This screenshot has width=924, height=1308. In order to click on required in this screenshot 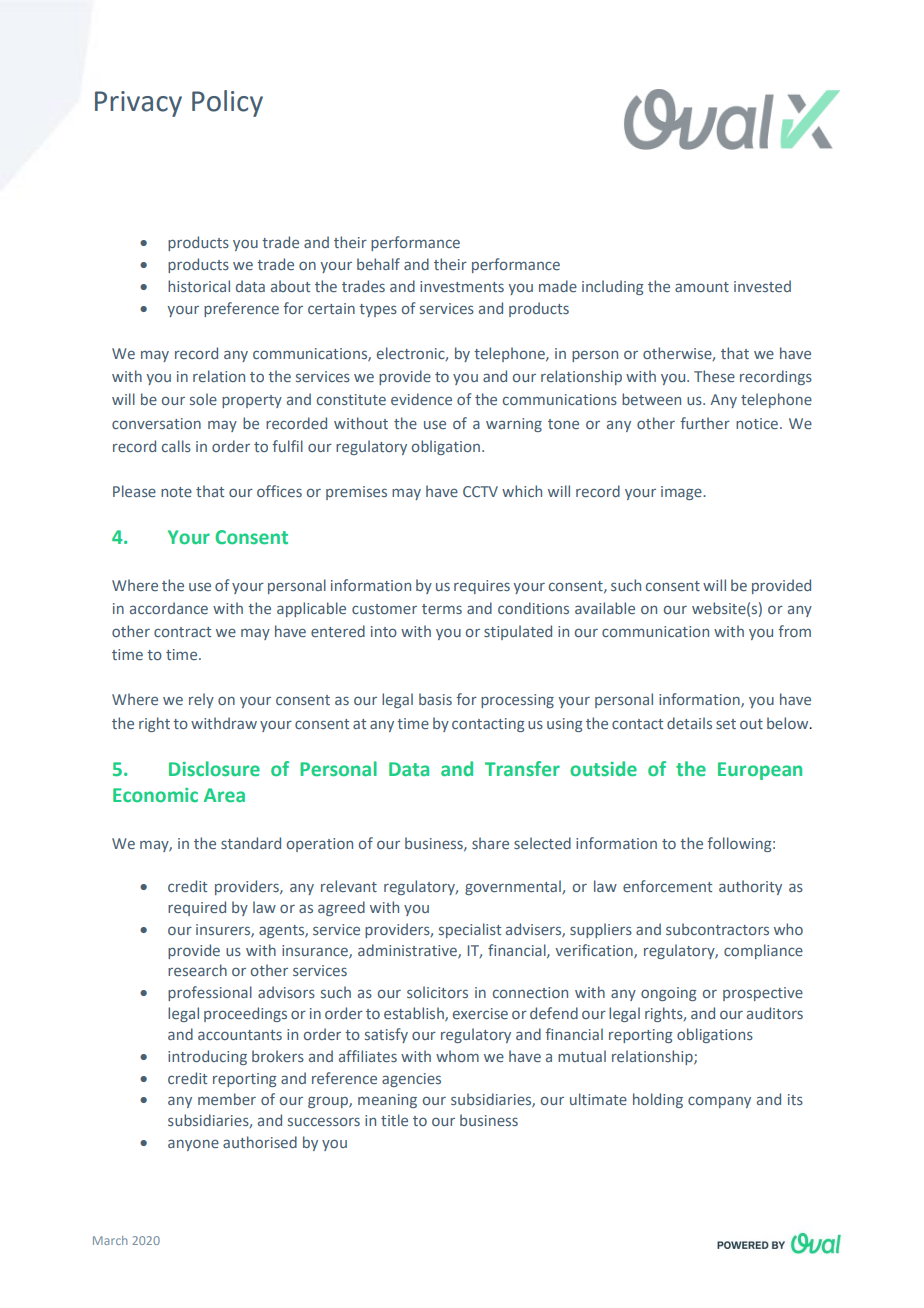, I will do `click(197, 908)`.
